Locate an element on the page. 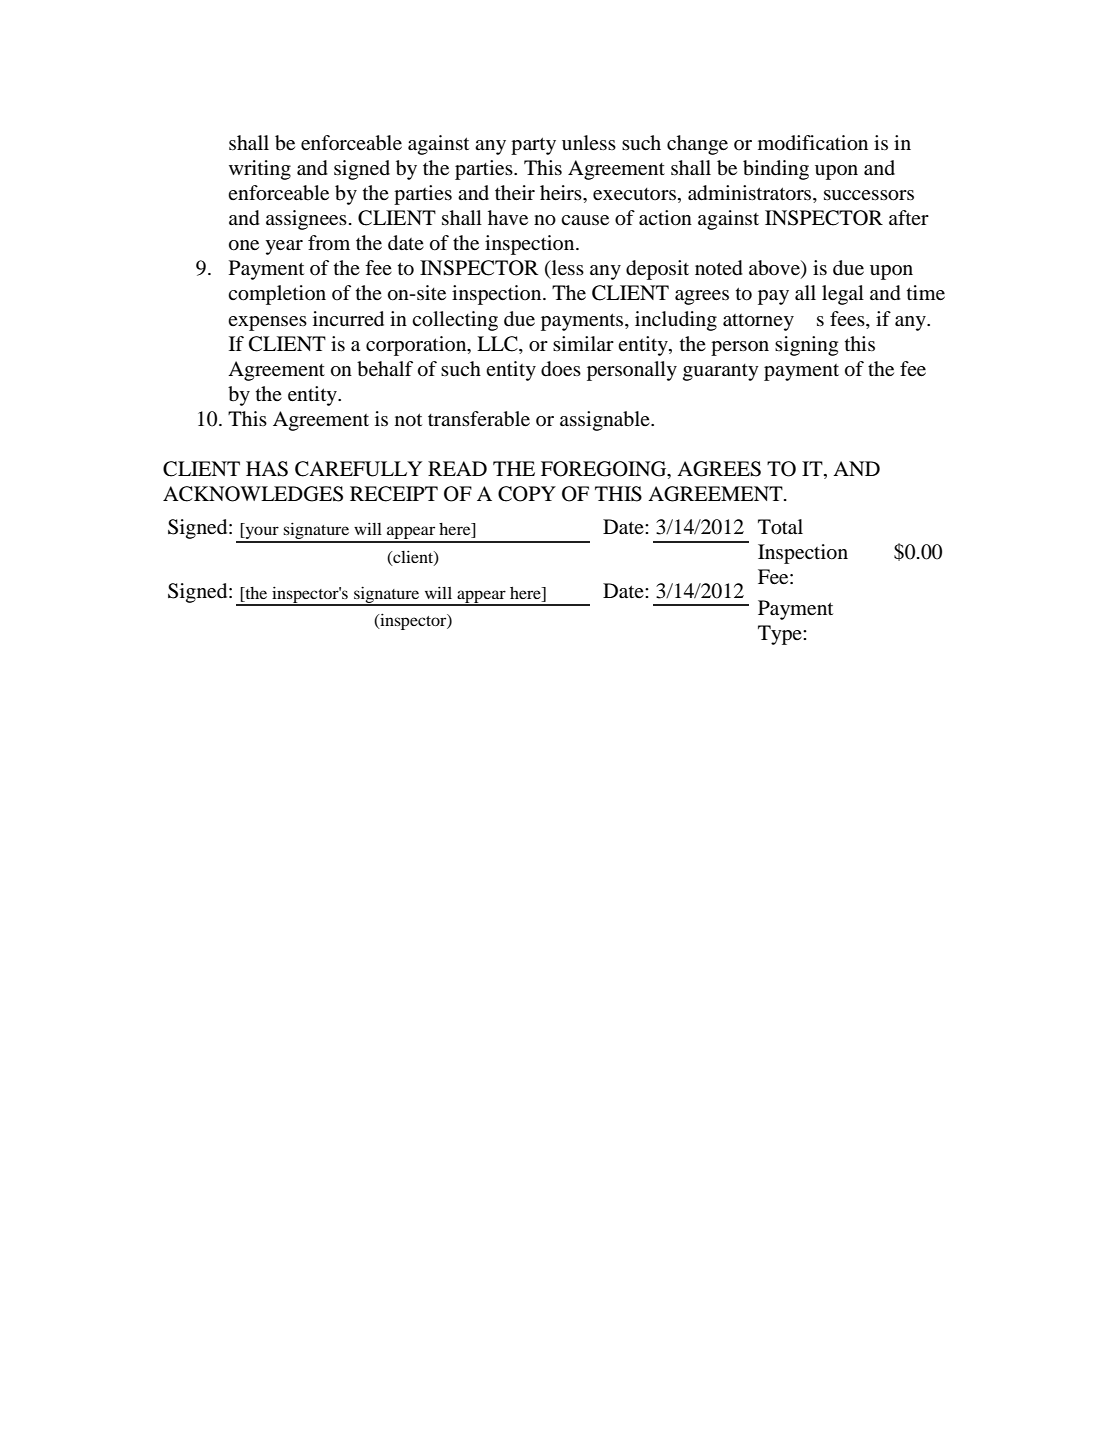 Image resolution: width=1110 pixels, height=1437 pixels. party is located at coordinates (533, 146).
